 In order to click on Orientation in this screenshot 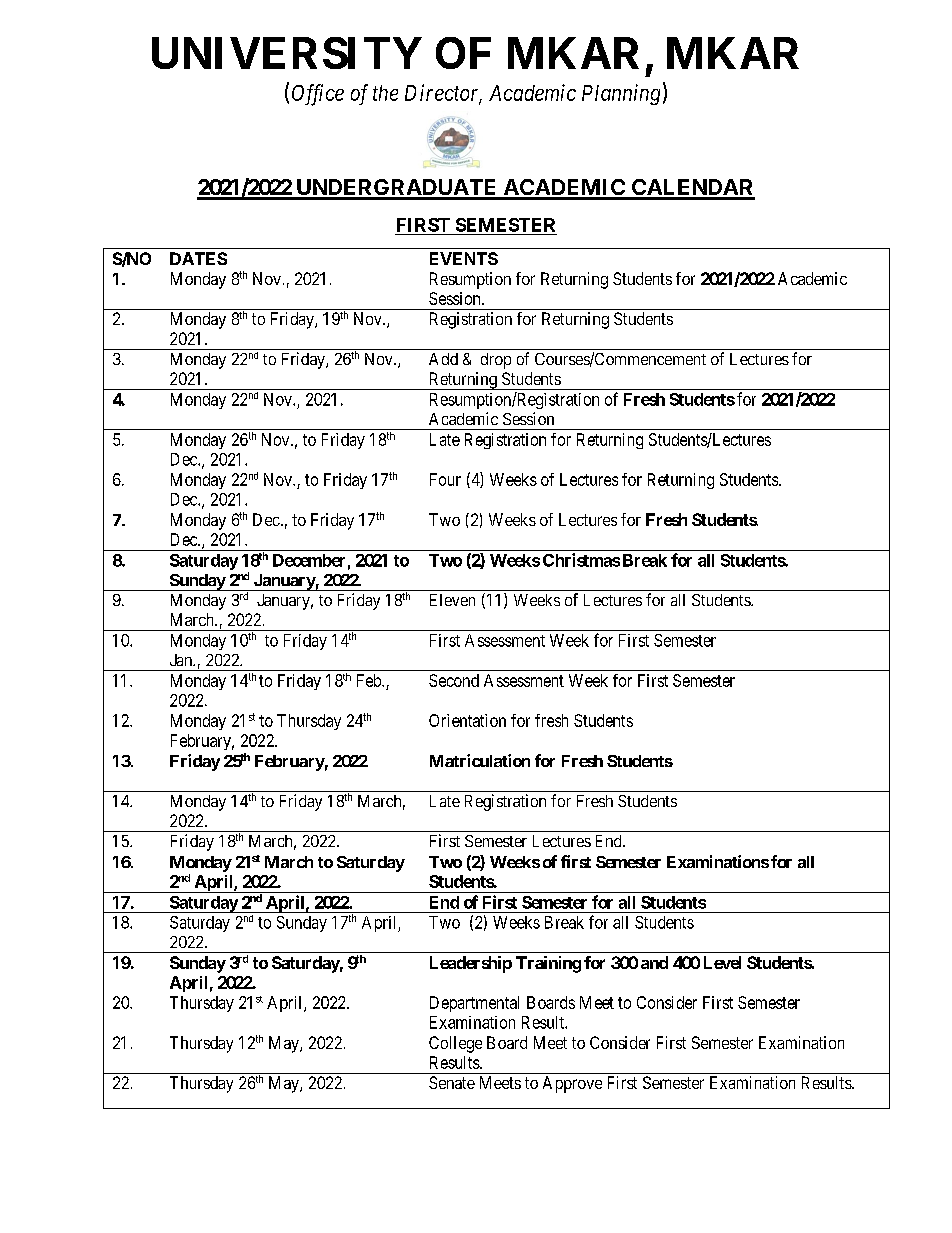, I will do `click(467, 720)`.
